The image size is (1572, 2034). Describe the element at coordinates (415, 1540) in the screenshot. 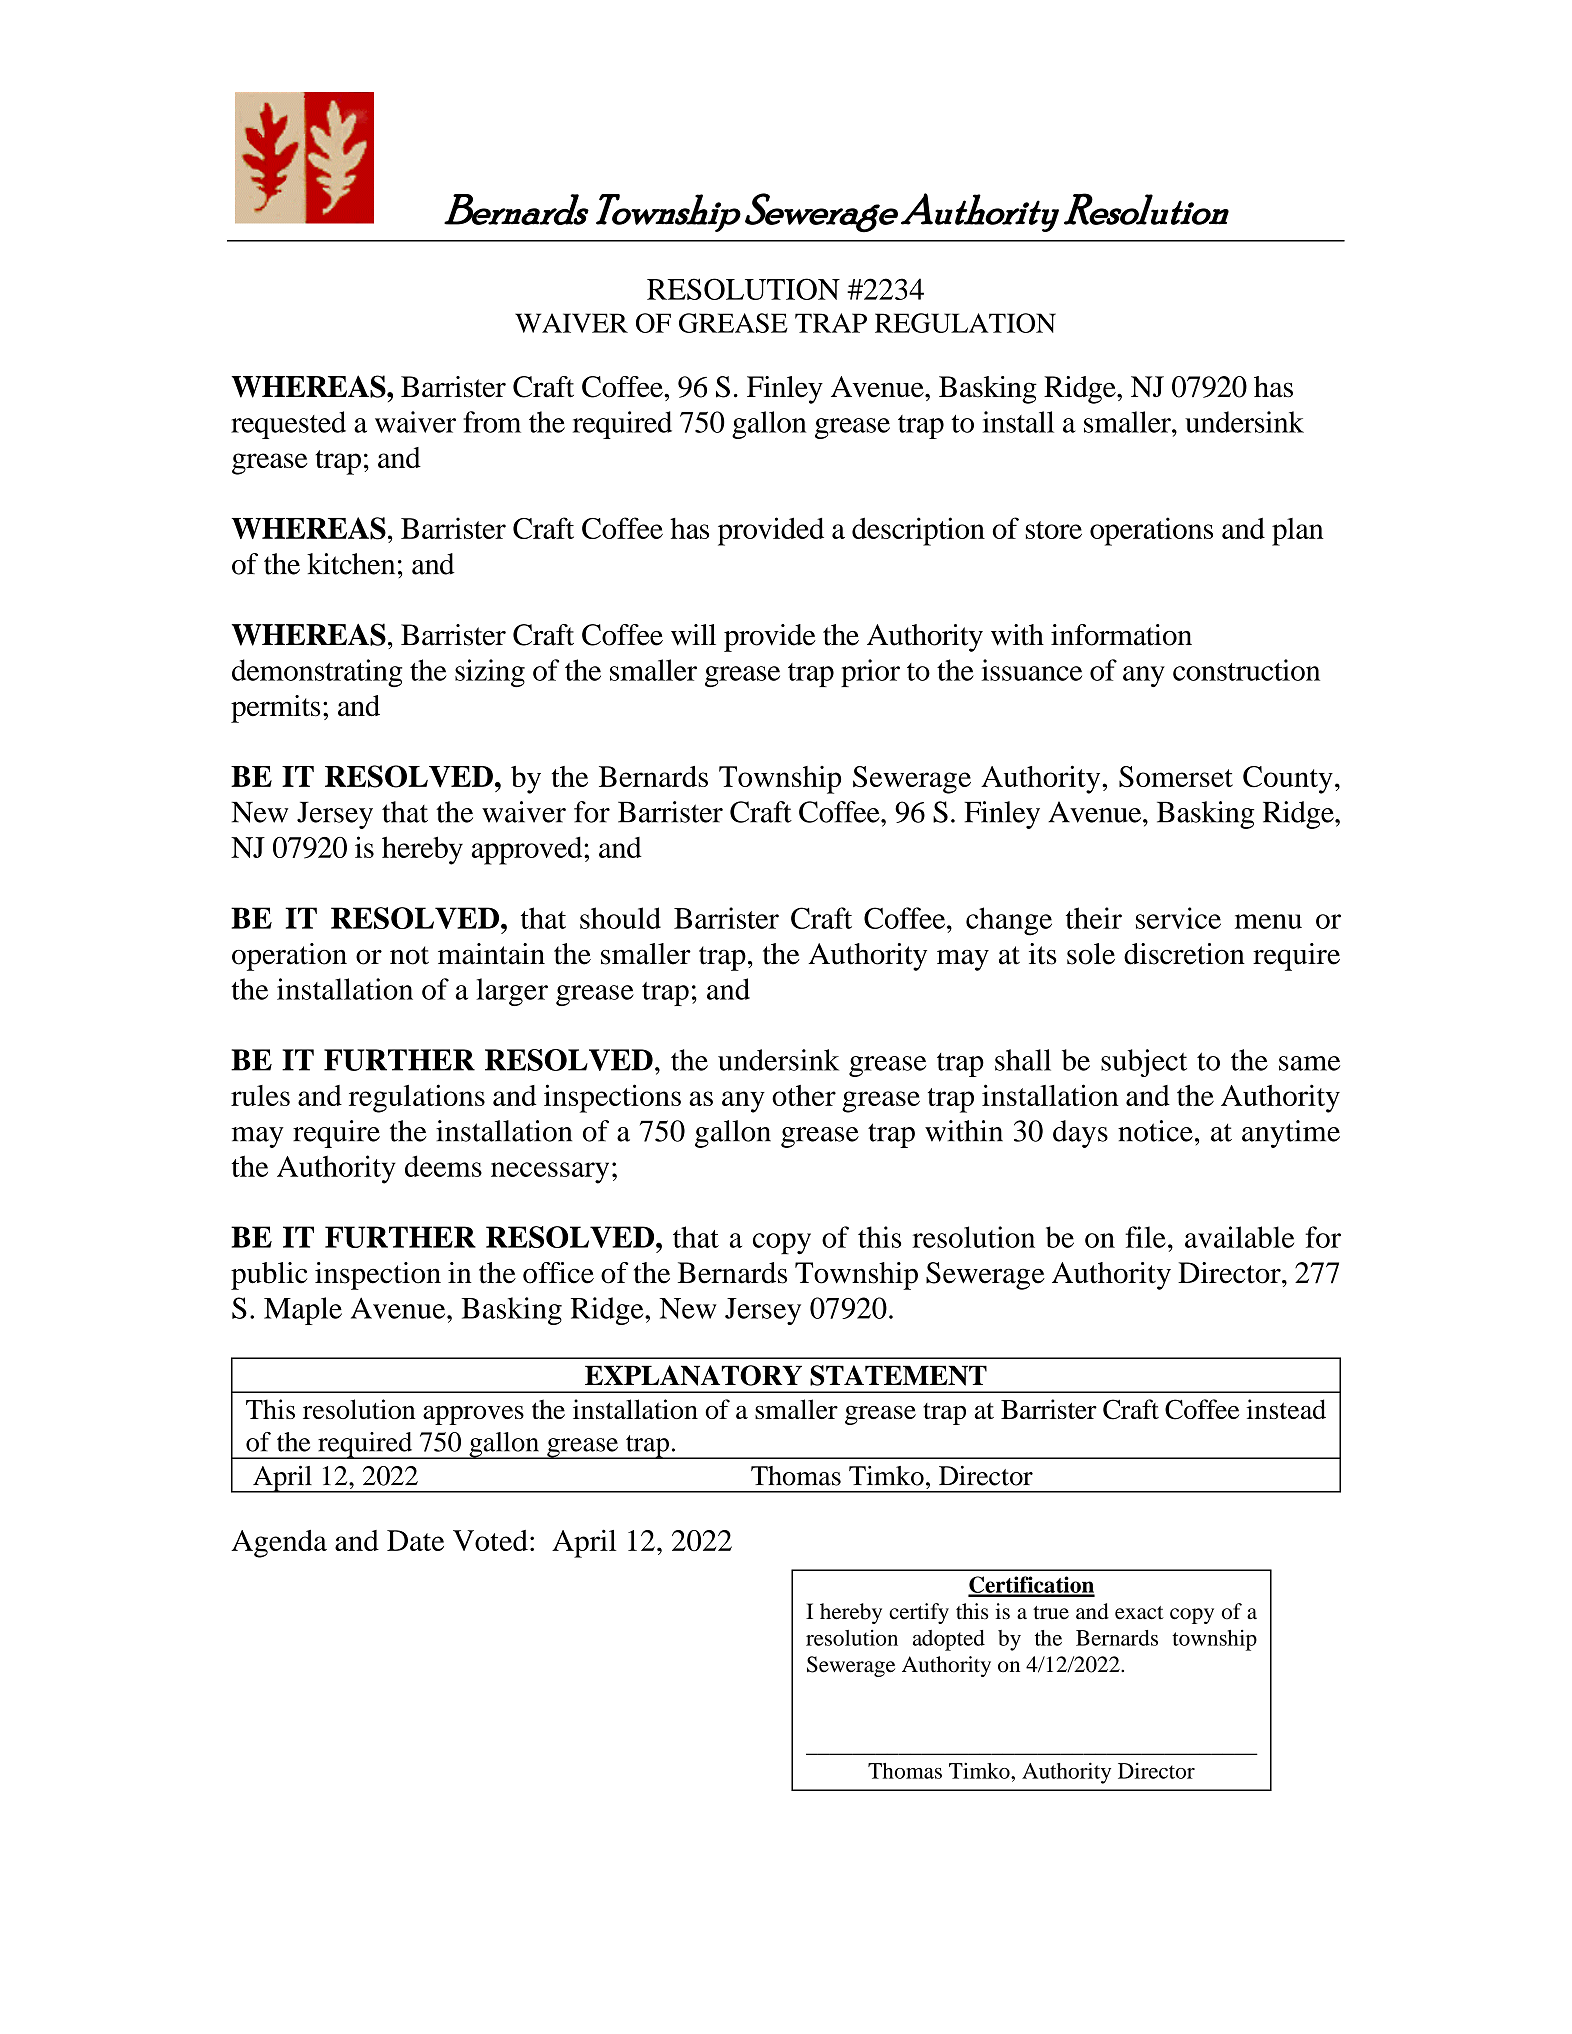

I see `Date` at that location.
